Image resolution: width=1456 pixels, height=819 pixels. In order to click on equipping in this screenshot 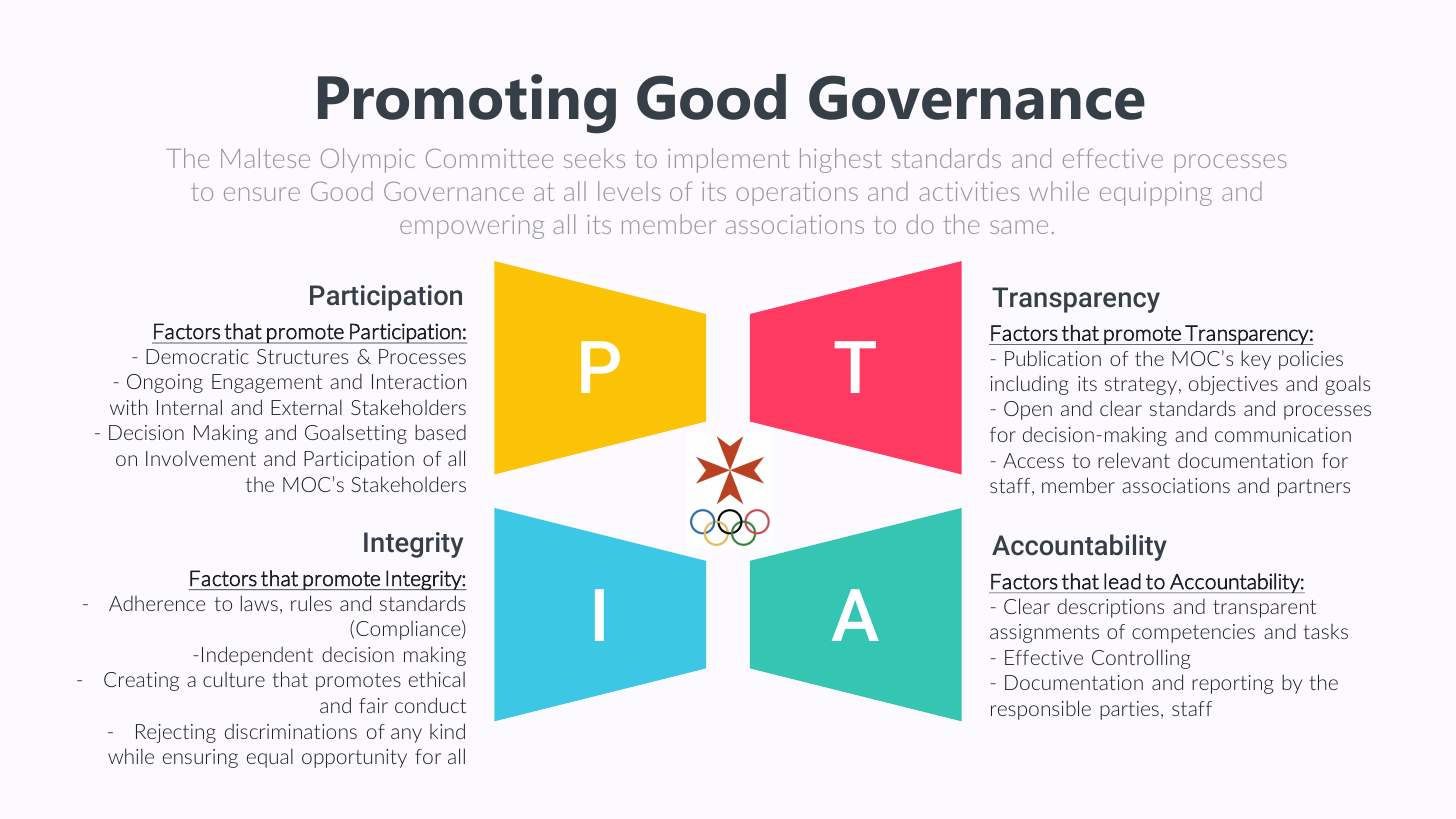, I will do `click(1156, 194)`.
